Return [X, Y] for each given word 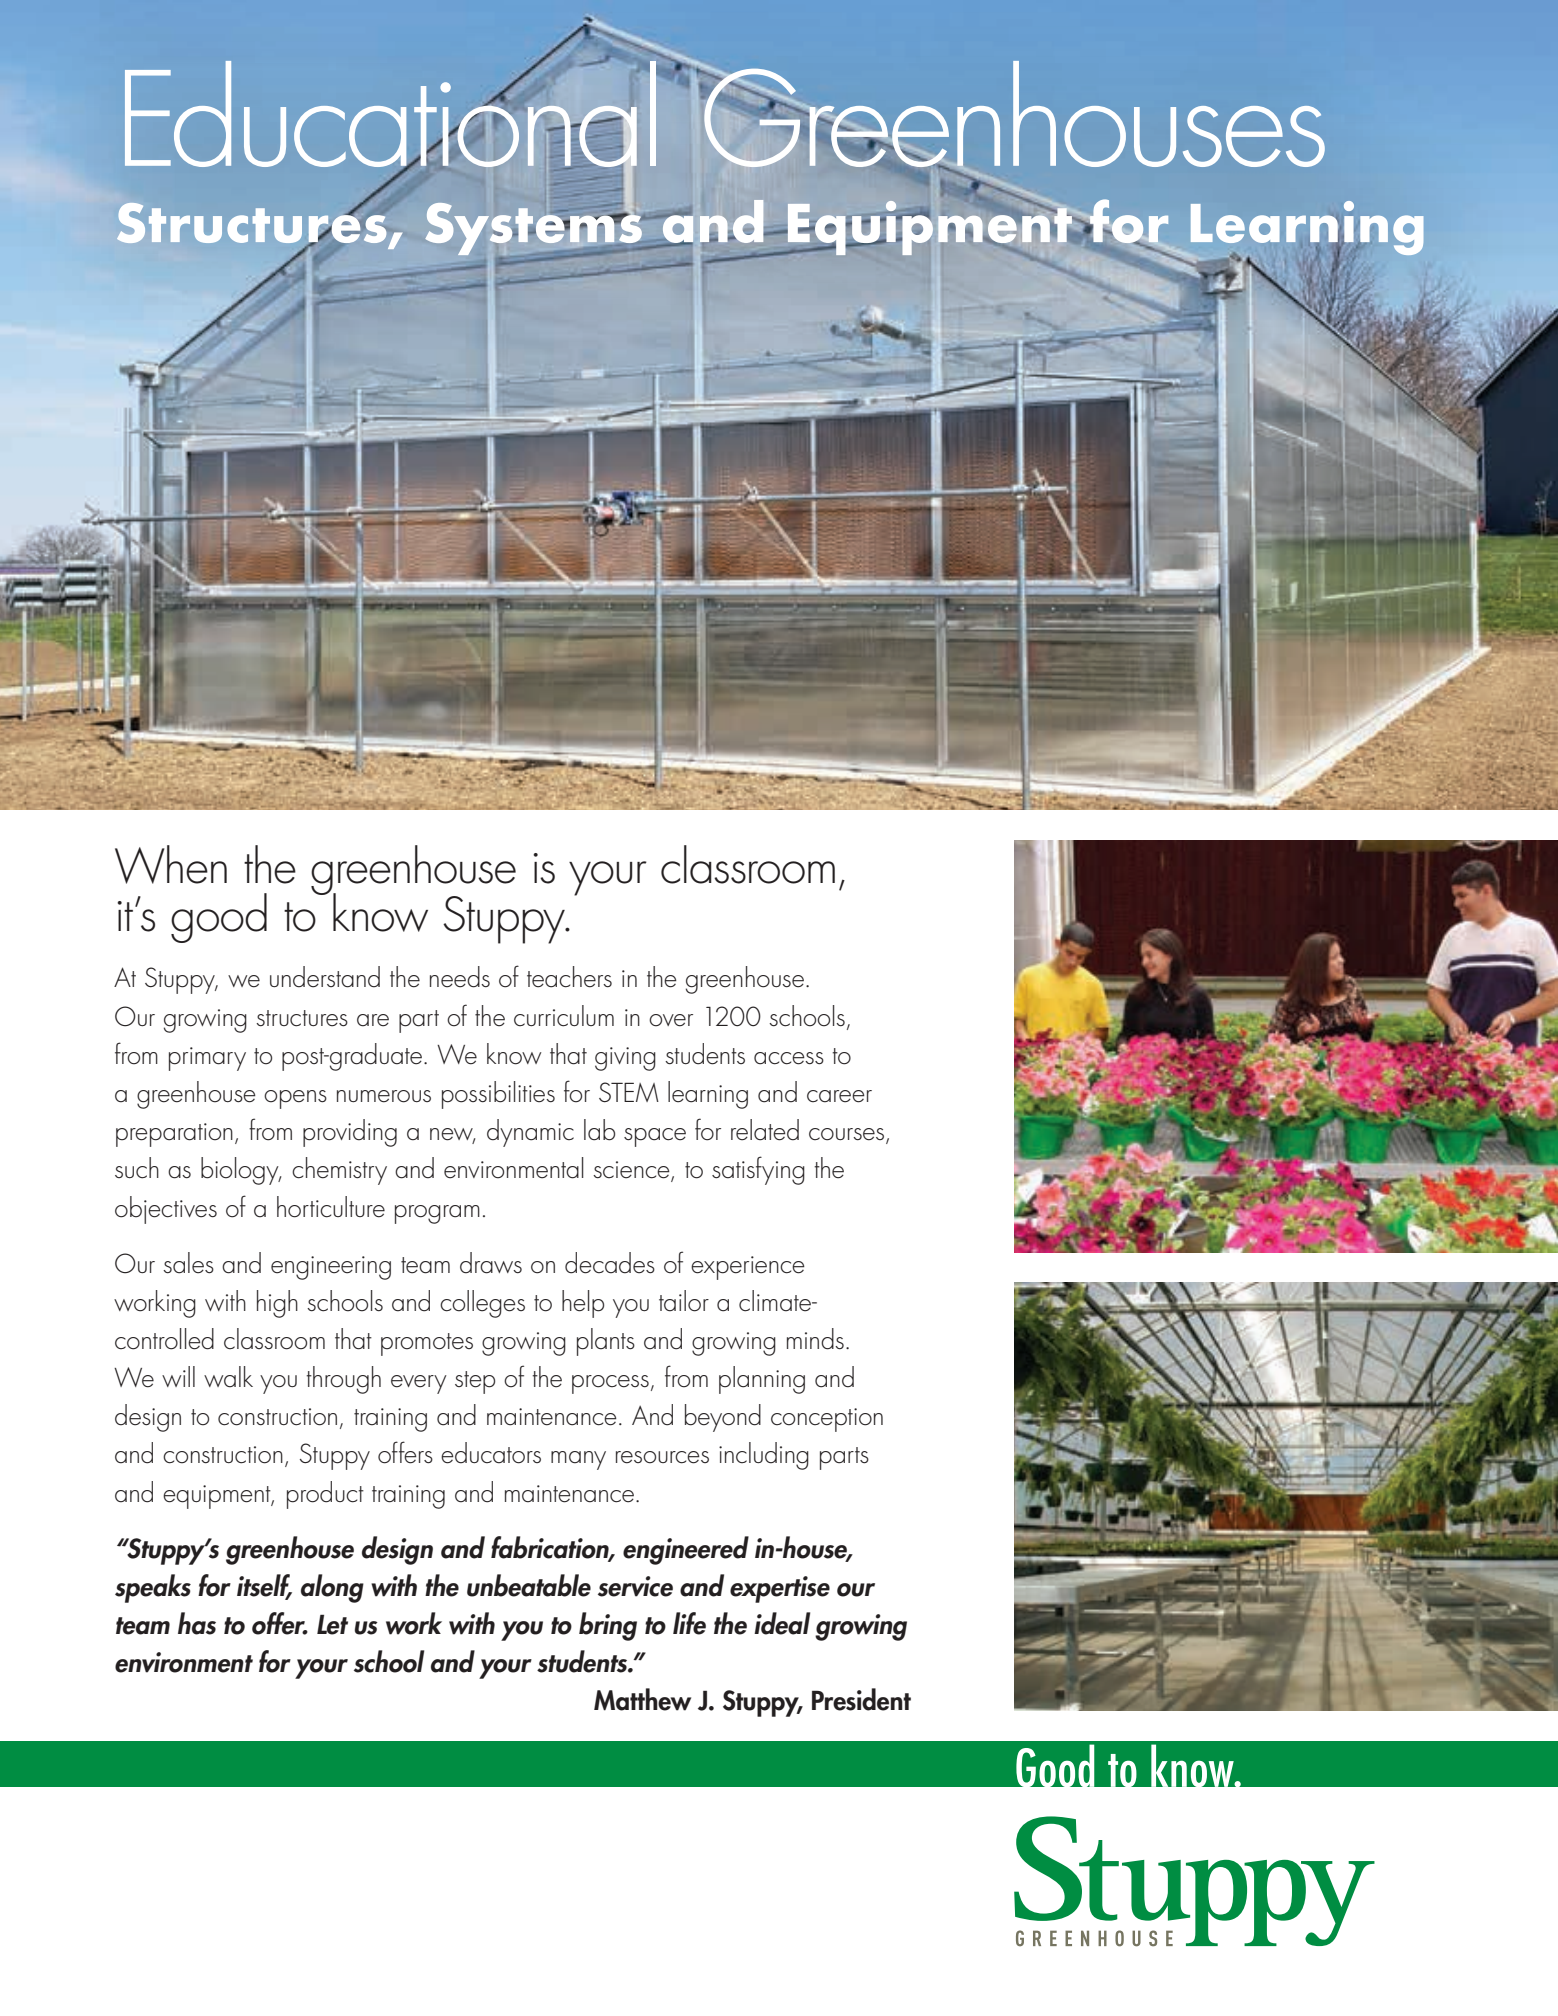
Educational [390, 113]
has [197, 1623]
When [171, 864]
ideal [782, 1623]
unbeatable [529, 1585]
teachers [569, 977]
